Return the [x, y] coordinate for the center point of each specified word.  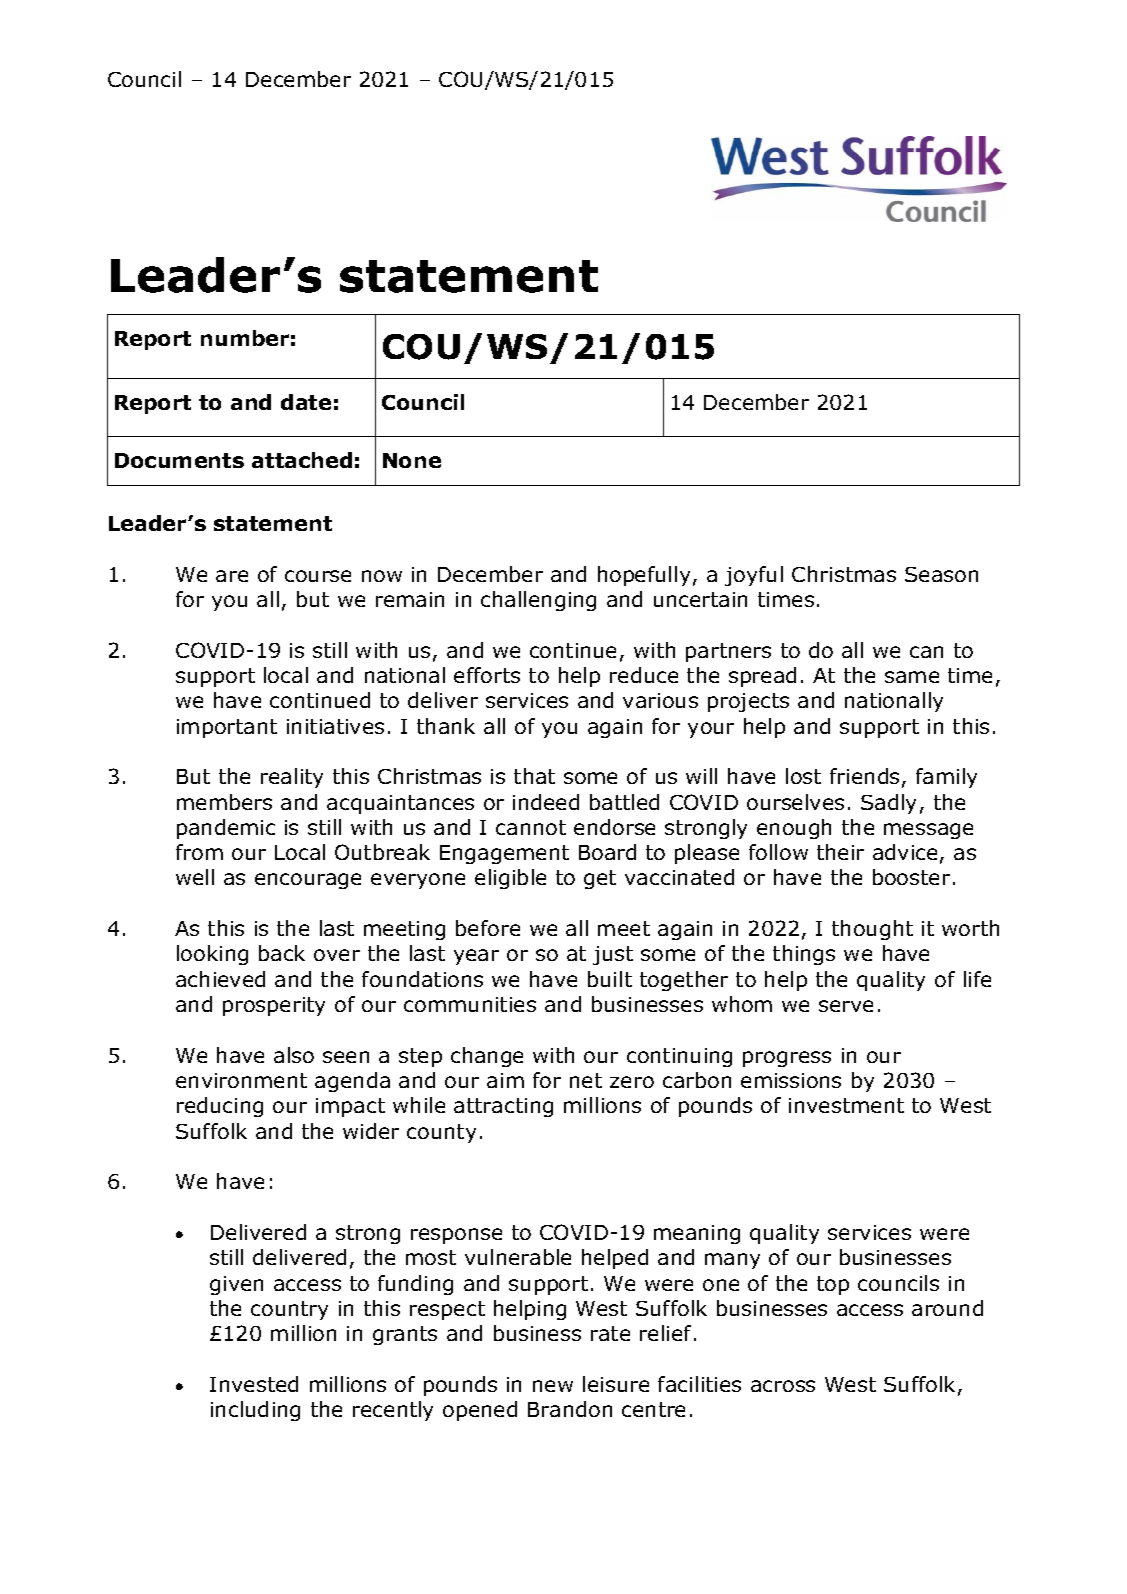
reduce [644, 675]
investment [846, 1105]
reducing [220, 1107]
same [912, 677]
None [412, 460]
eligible [510, 879]
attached [302, 460]
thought [872, 930]
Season [941, 574]
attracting [503, 1107]
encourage [308, 881]
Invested [254, 1384]
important [227, 728]
